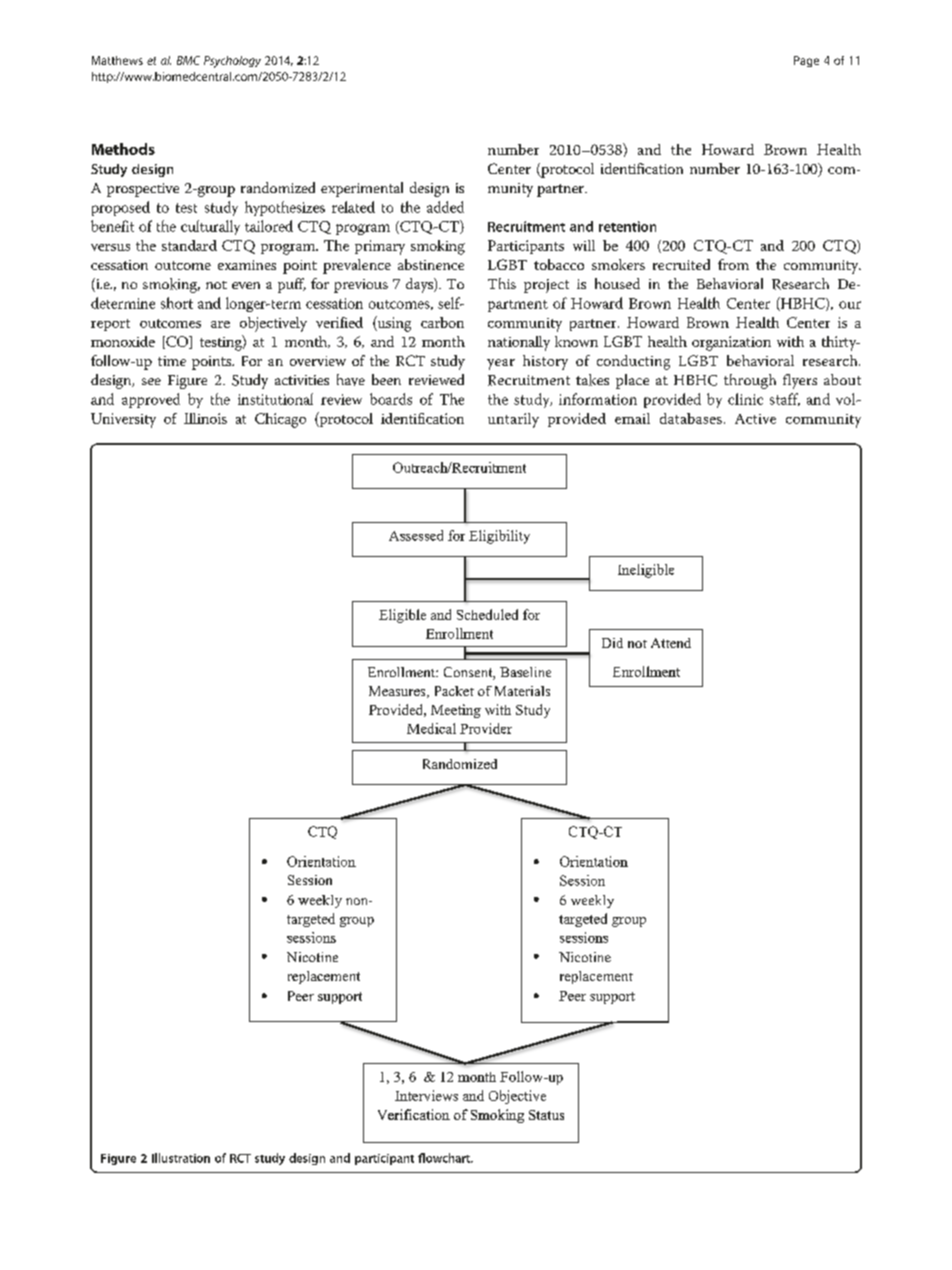  Describe the element at coordinates (445, 207) in the document. I see `added` at that location.
